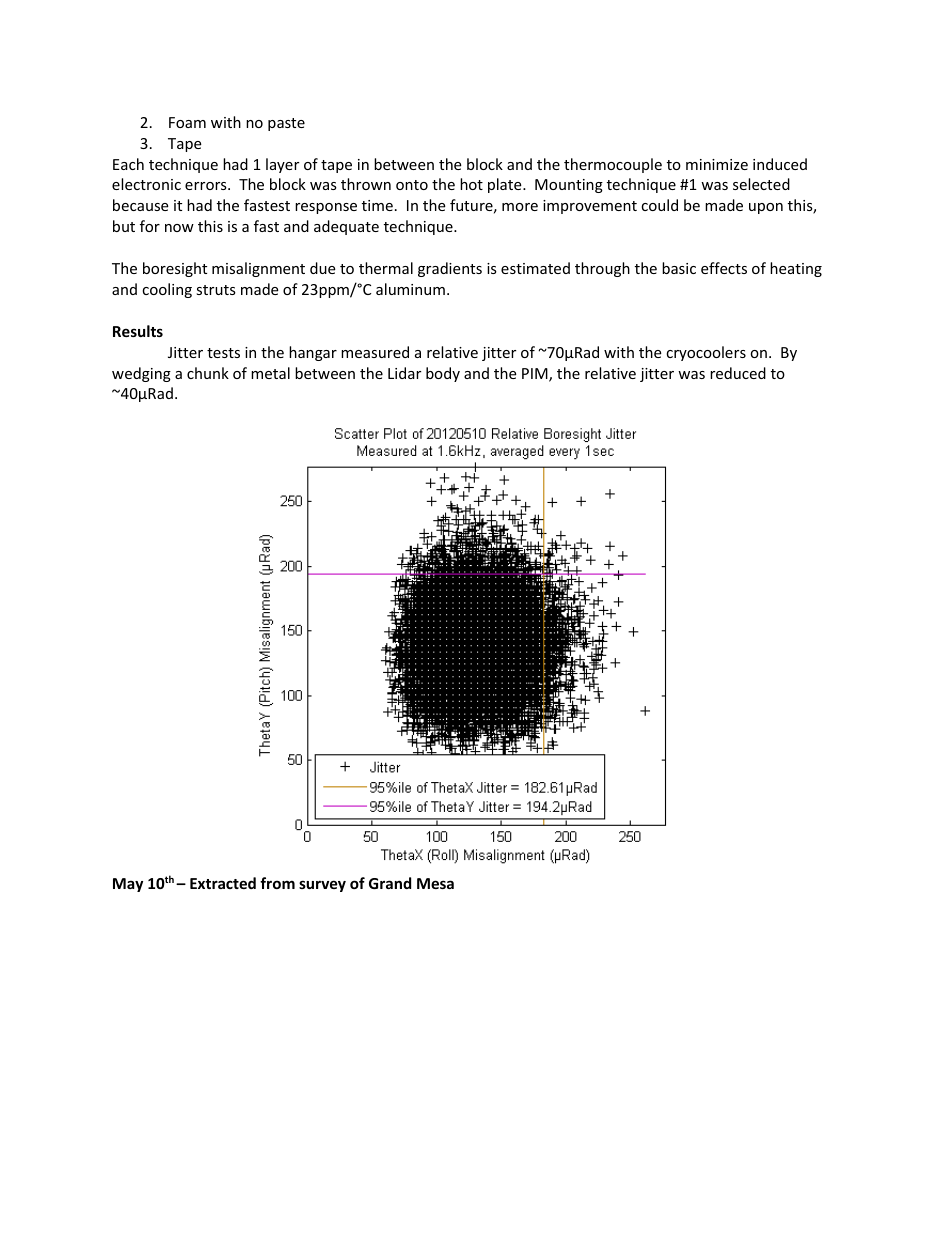 This document has width=952, height=1233. I want to click on chunk, so click(208, 373).
